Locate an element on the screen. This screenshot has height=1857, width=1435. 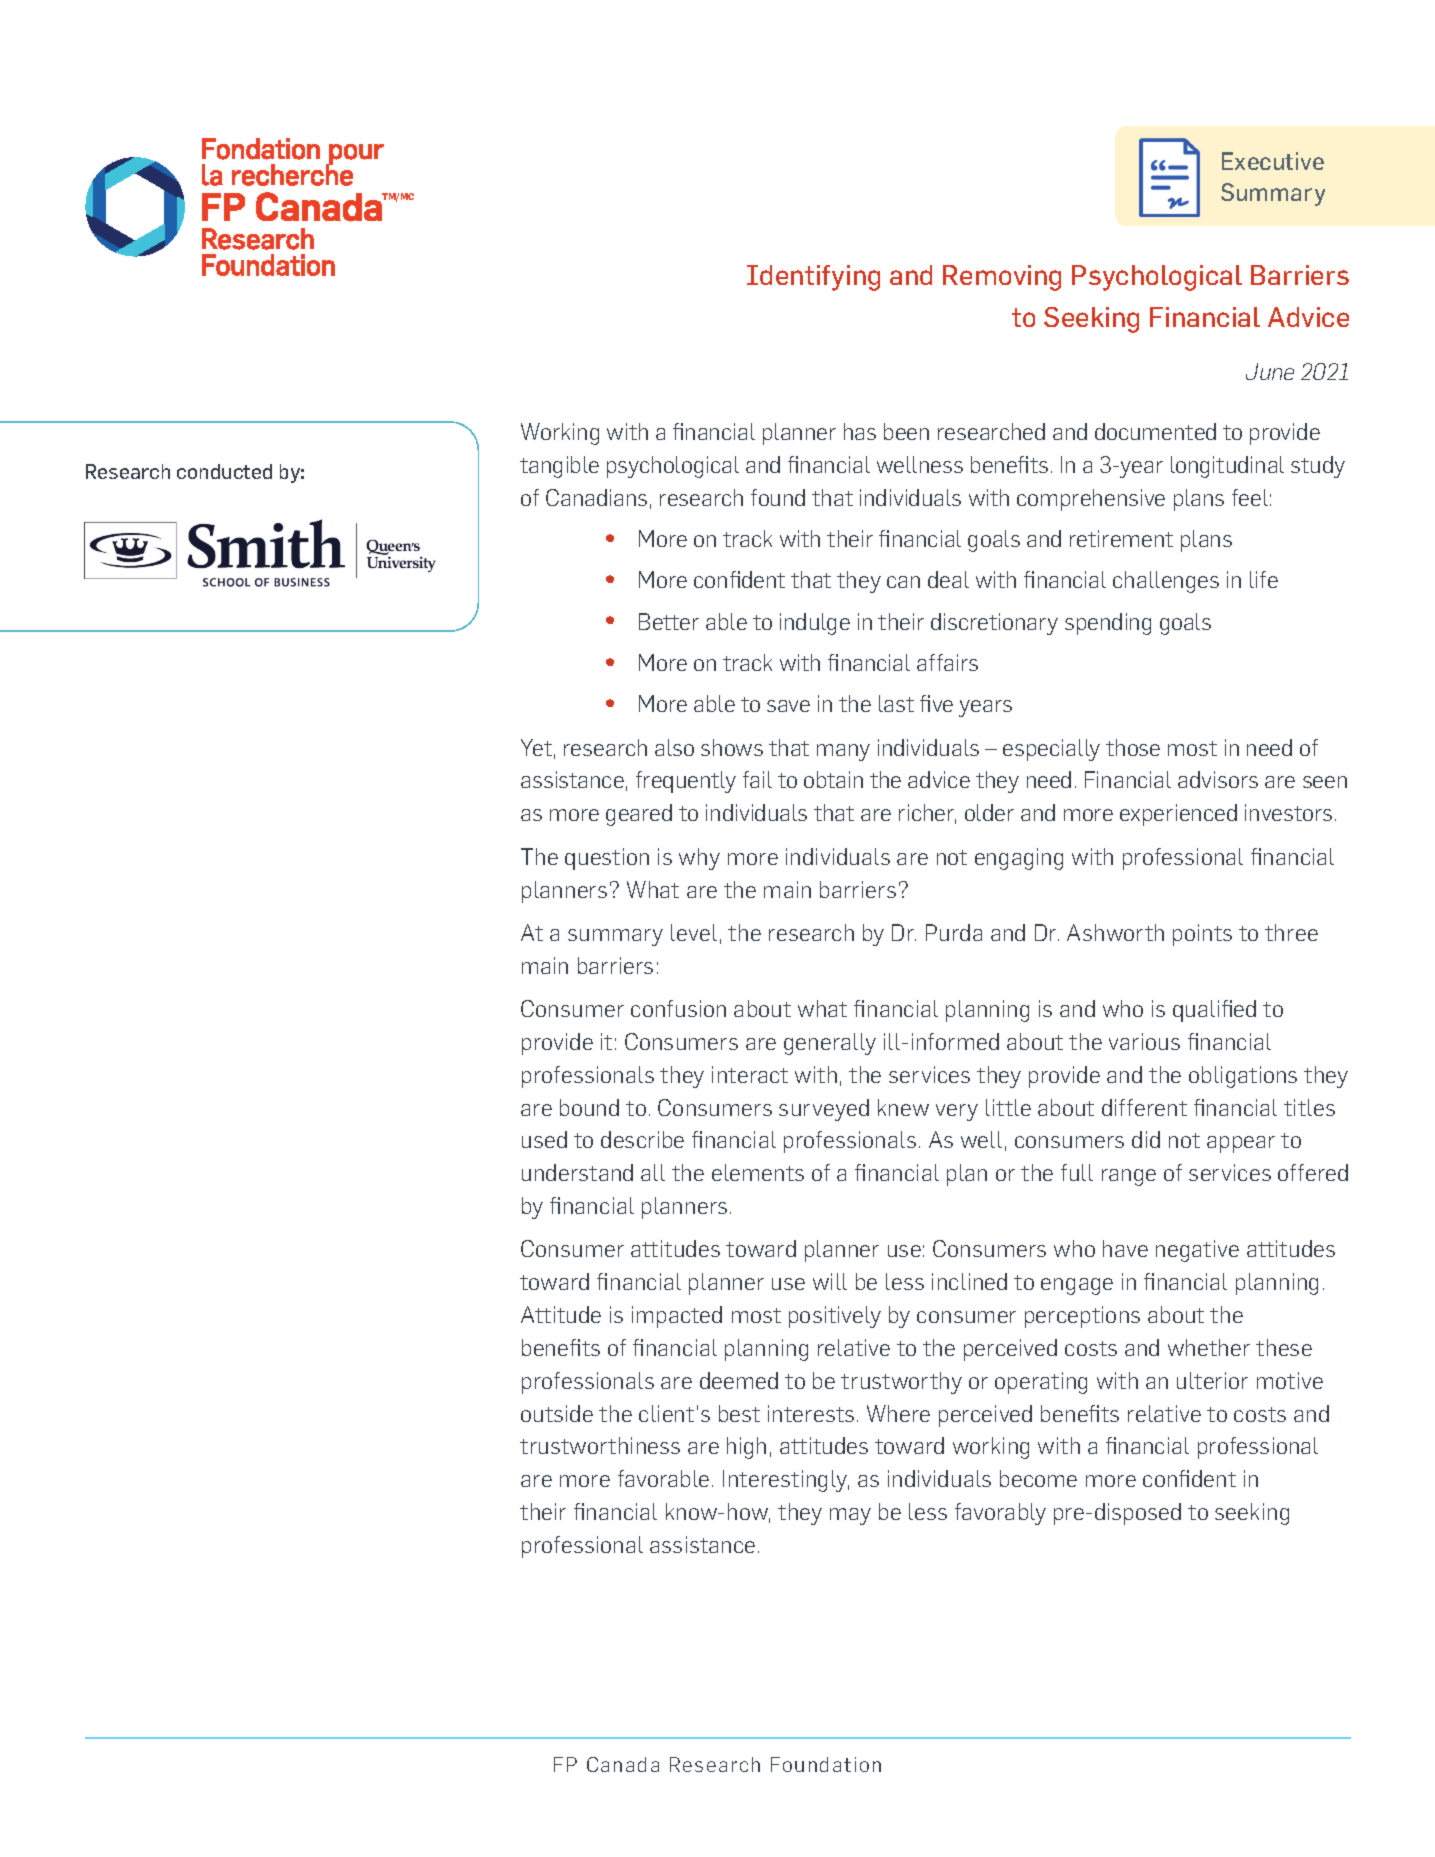
Executive is located at coordinates (1273, 161).
